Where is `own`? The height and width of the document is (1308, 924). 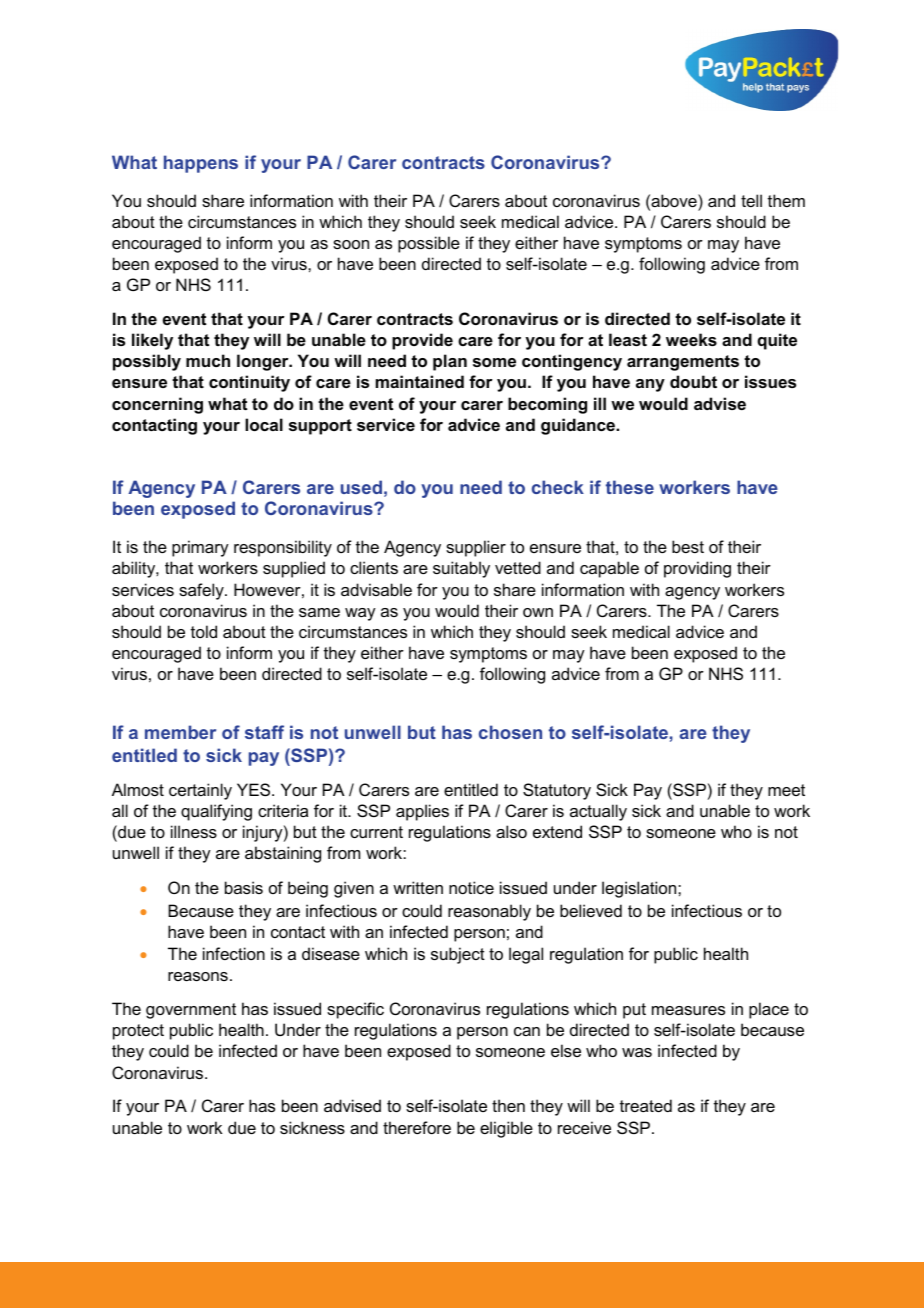 own is located at coordinates (538, 612).
